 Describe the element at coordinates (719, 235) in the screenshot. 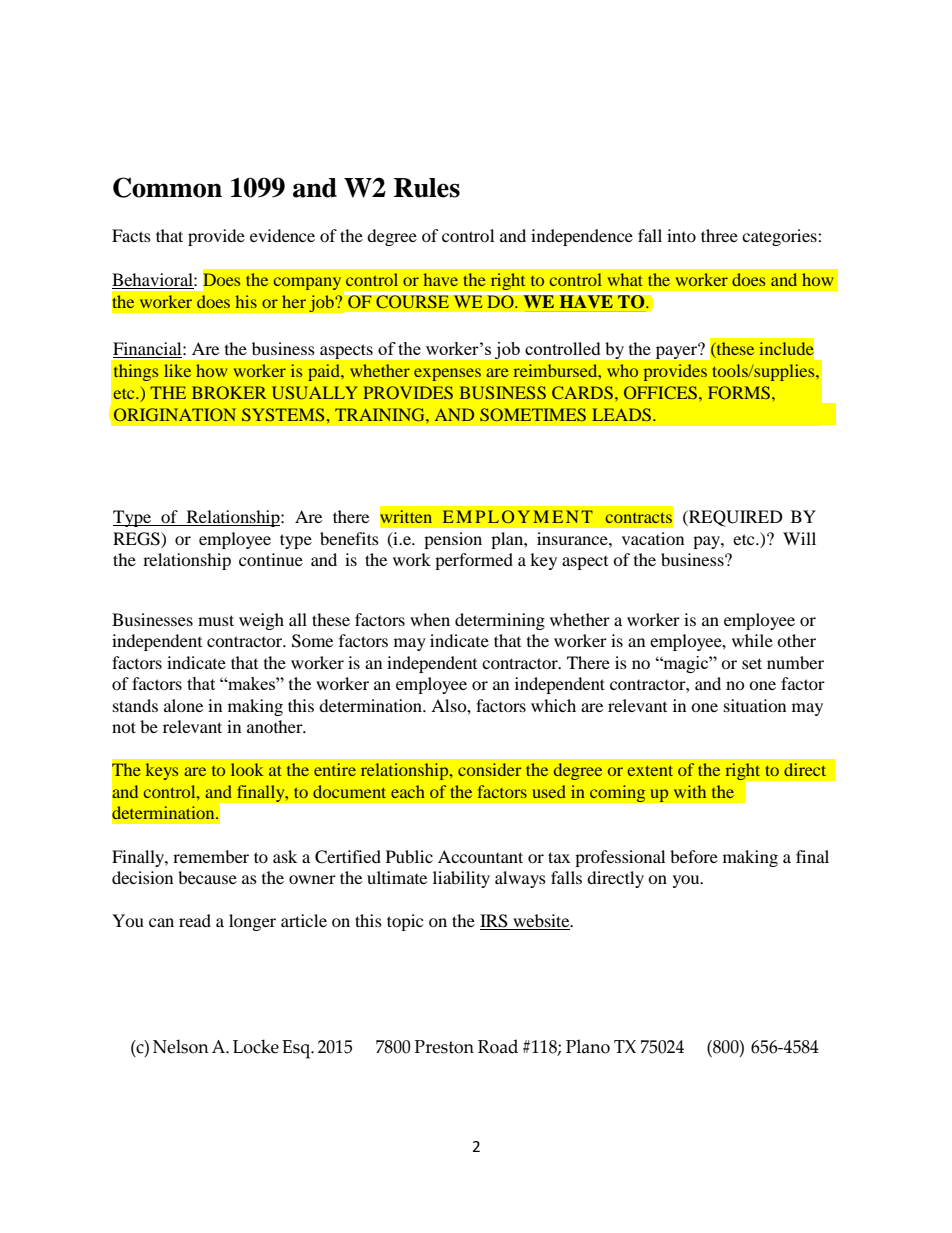

I see `three` at that location.
